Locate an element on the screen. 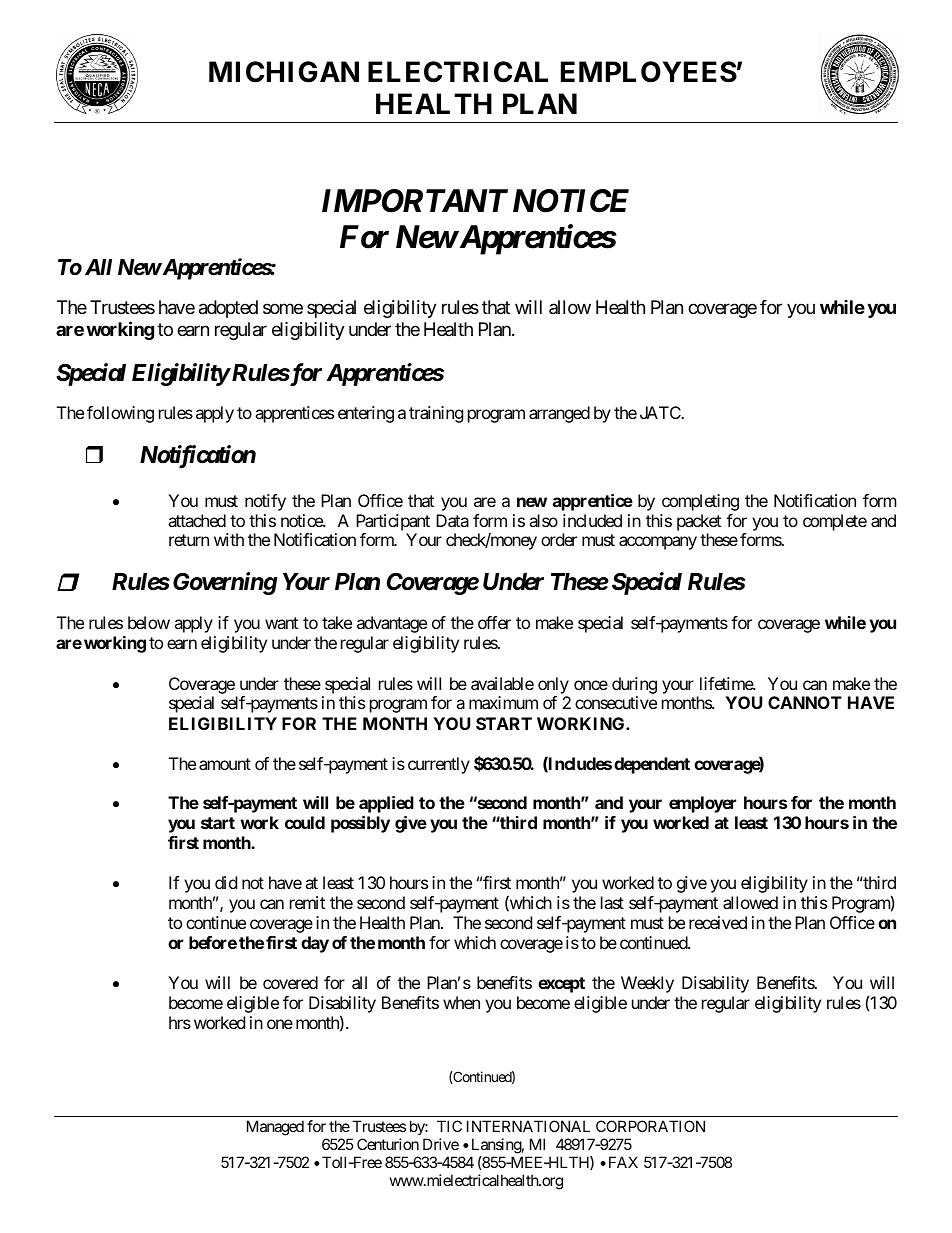 This screenshot has width=952, height=1233. training is located at coordinates (436, 414).
